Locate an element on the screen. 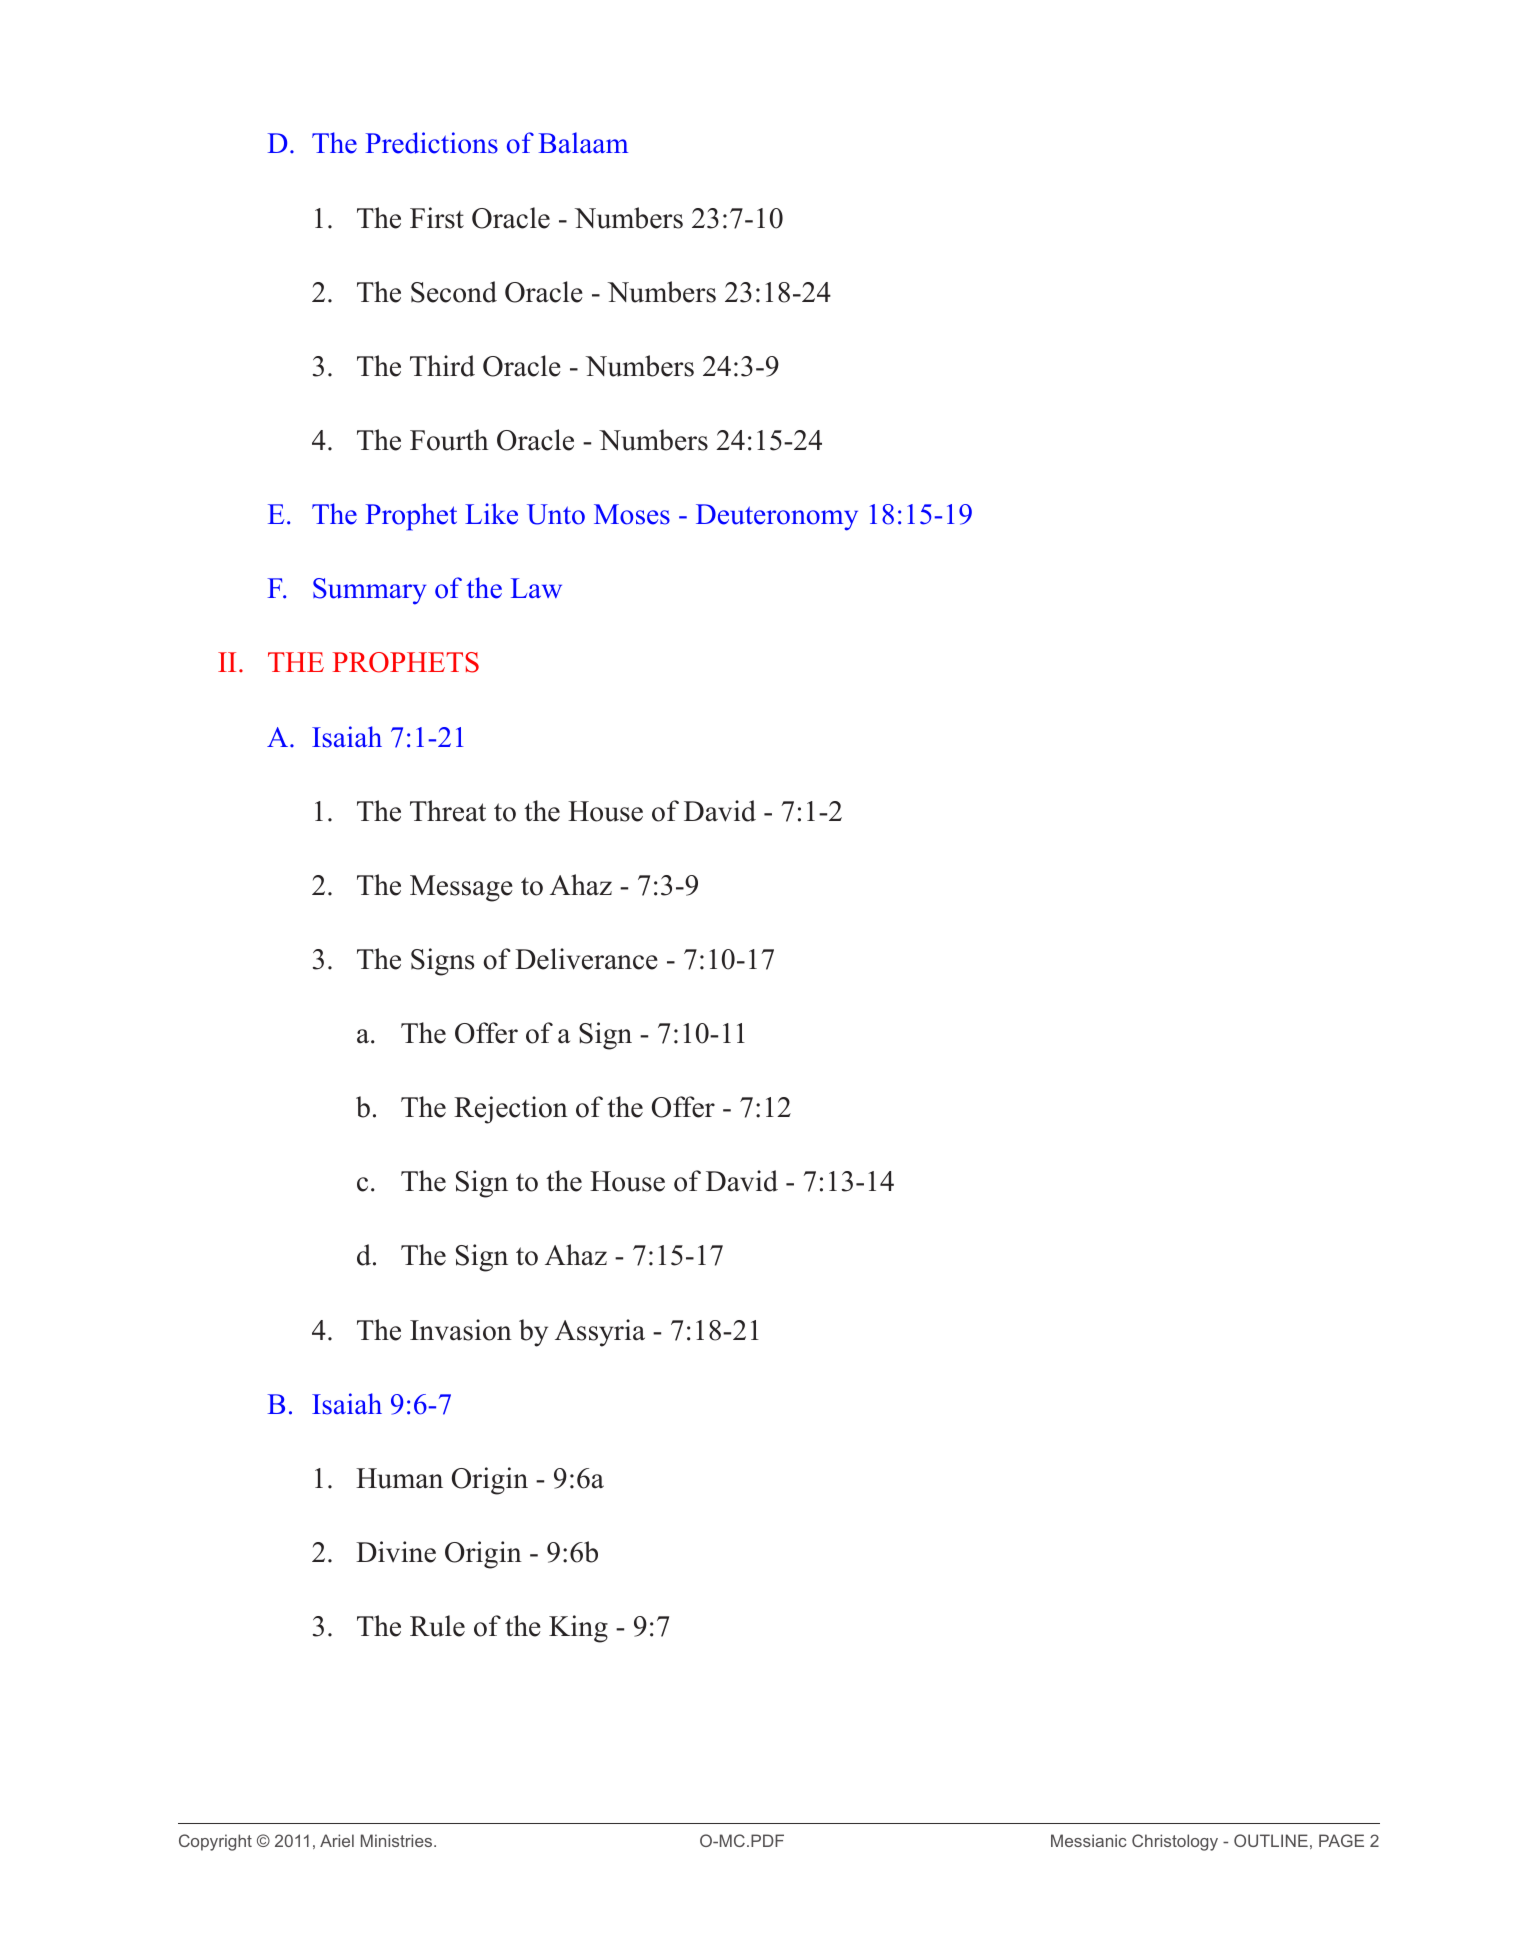 The width and height of the screenshot is (1513, 1957). Balaam is located at coordinates (583, 142).
